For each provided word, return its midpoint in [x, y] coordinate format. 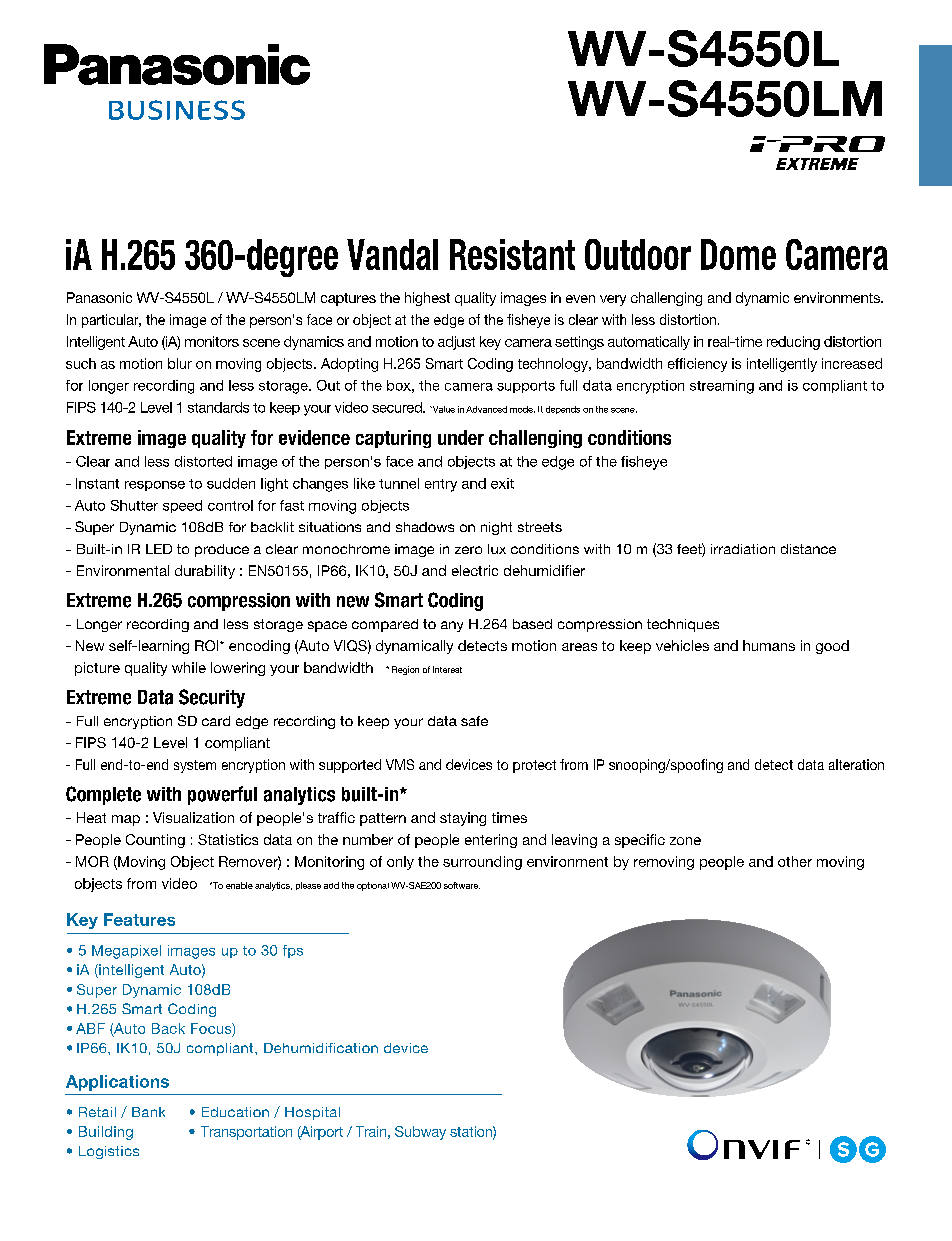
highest [427, 299]
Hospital [312, 1113]
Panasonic [99, 297]
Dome [738, 254]
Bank [148, 1112]
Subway [420, 1133]
